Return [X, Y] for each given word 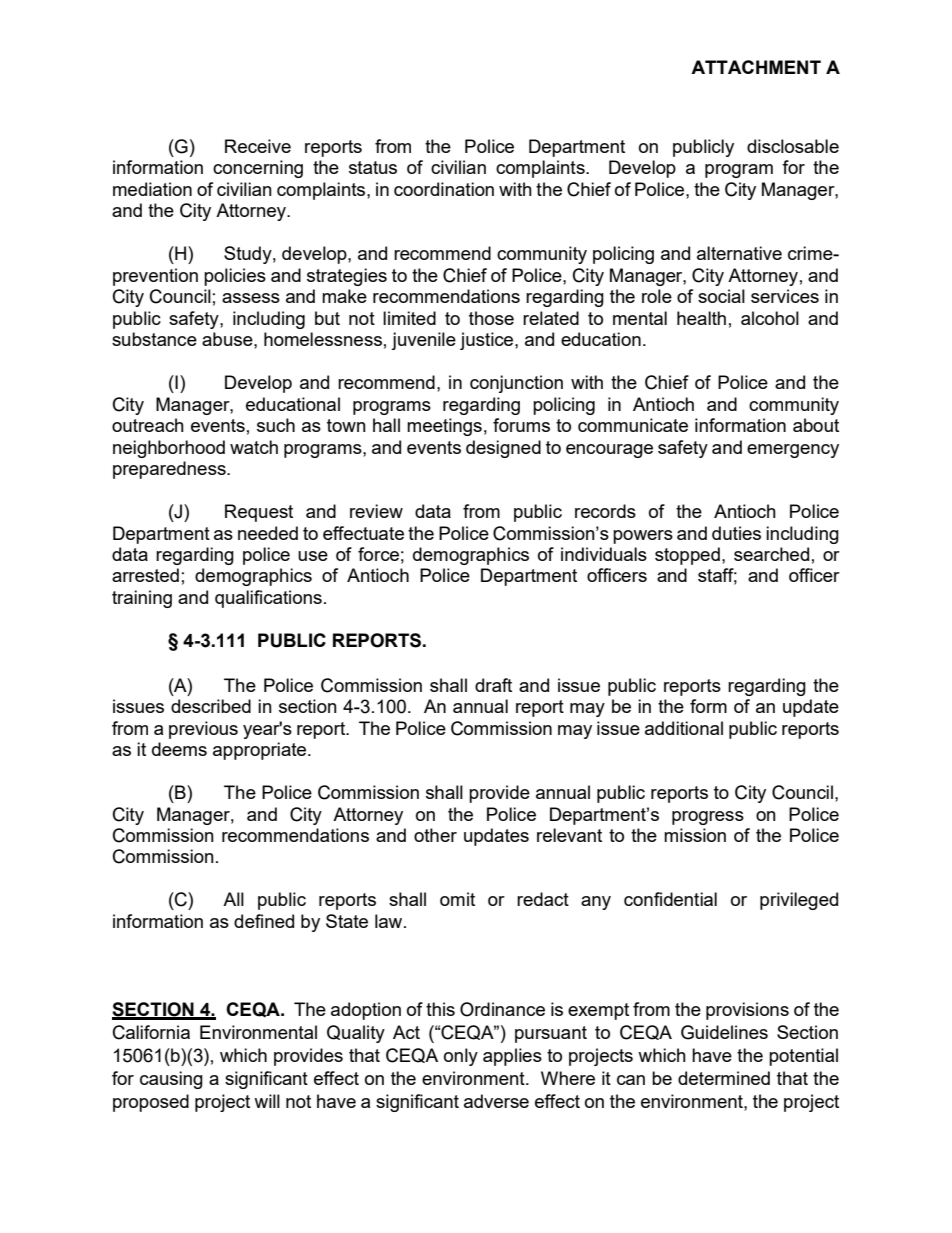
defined [264, 921]
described [211, 706]
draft [493, 685]
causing [171, 1080]
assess [251, 298]
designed [503, 449]
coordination [444, 189]
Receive [258, 146]
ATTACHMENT [756, 67]
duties [736, 533]
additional [684, 728]
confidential [670, 899]
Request [259, 513]
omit [457, 899]
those [491, 318]
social [721, 296]
